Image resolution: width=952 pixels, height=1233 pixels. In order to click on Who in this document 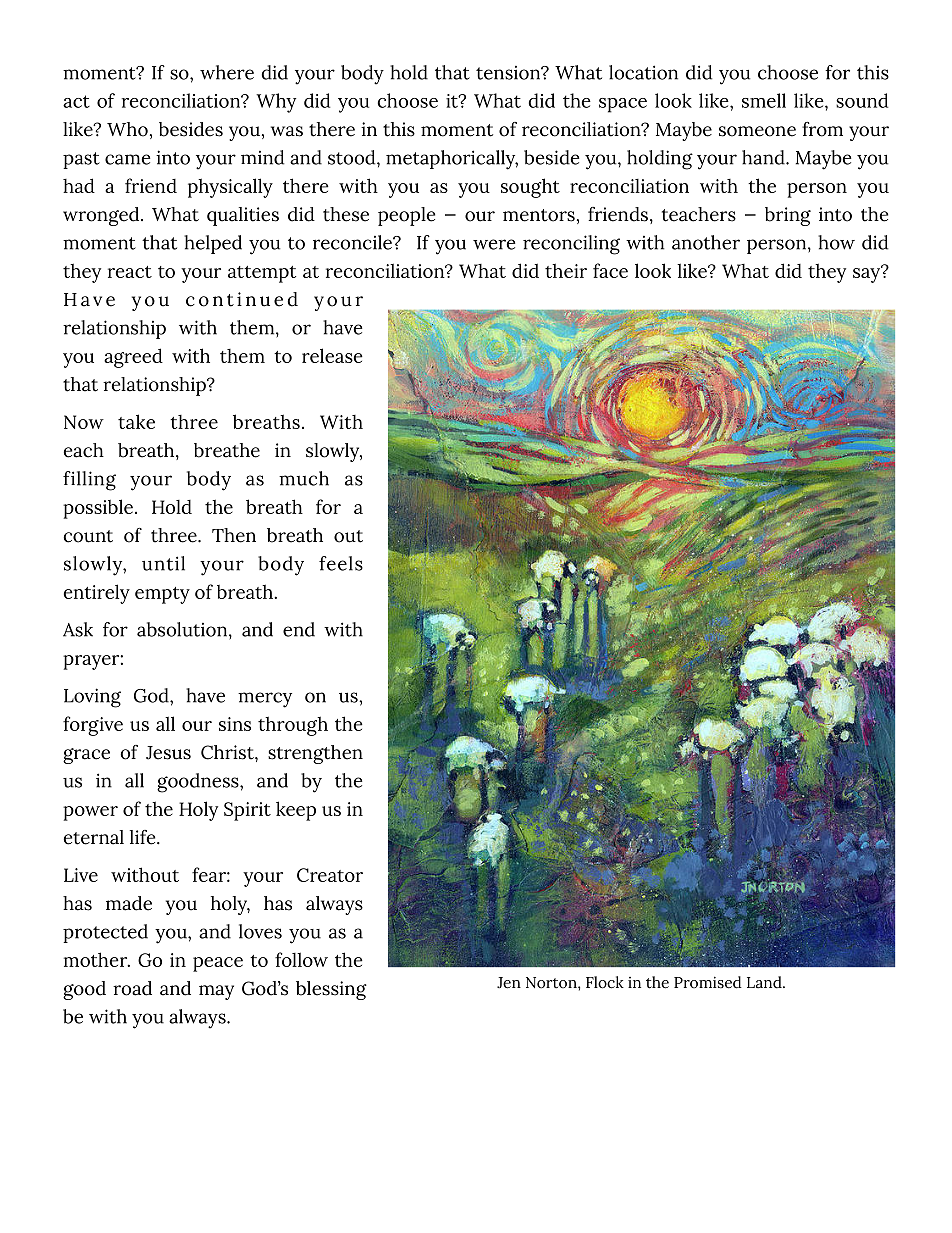, I will do `click(127, 129)`.
